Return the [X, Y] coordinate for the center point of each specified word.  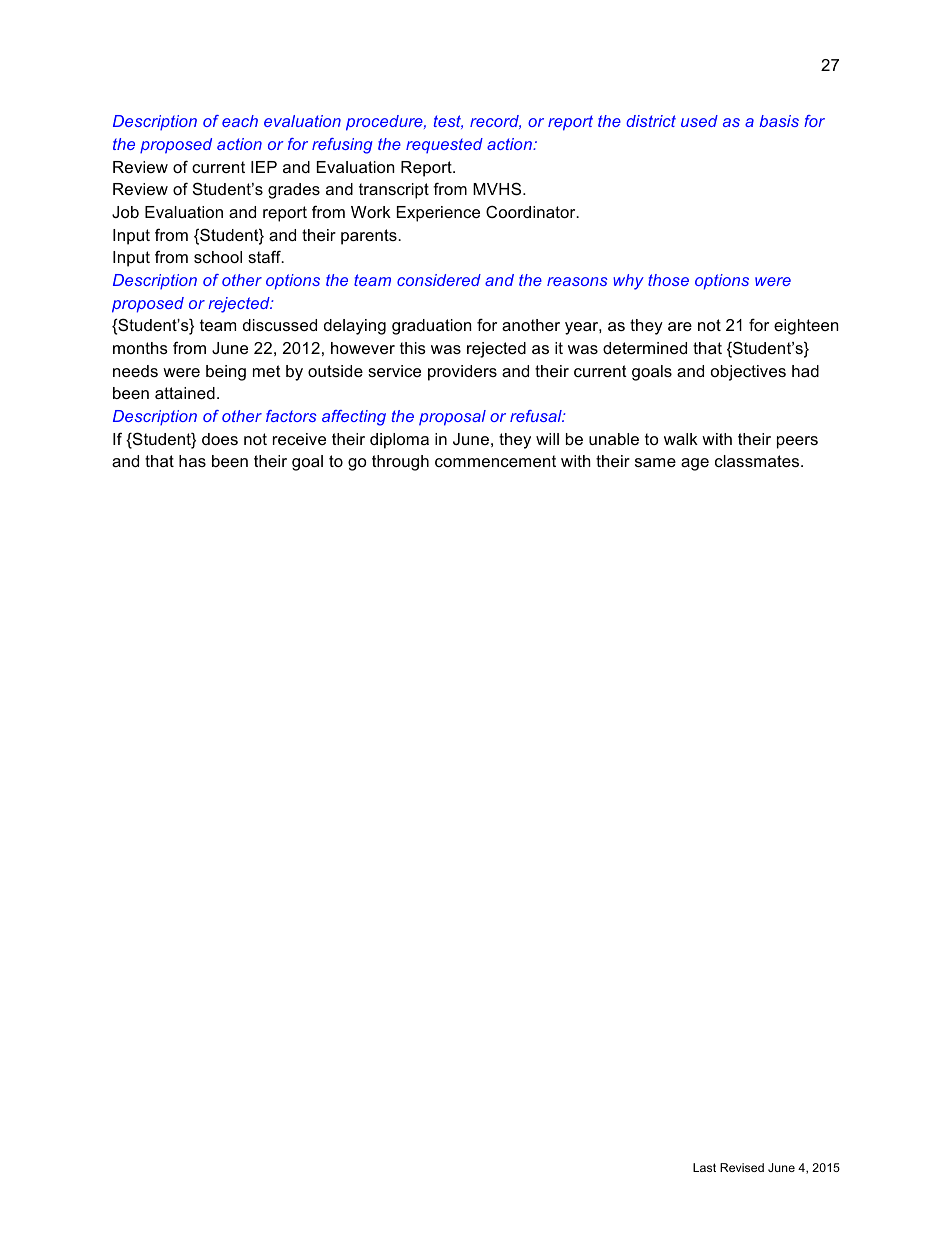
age [695, 464]
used [699, 121]
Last [704, 1167]
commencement [495, 461]
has [192, 461]
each [240, 121]
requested [444, 145]
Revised [742, 1167]
